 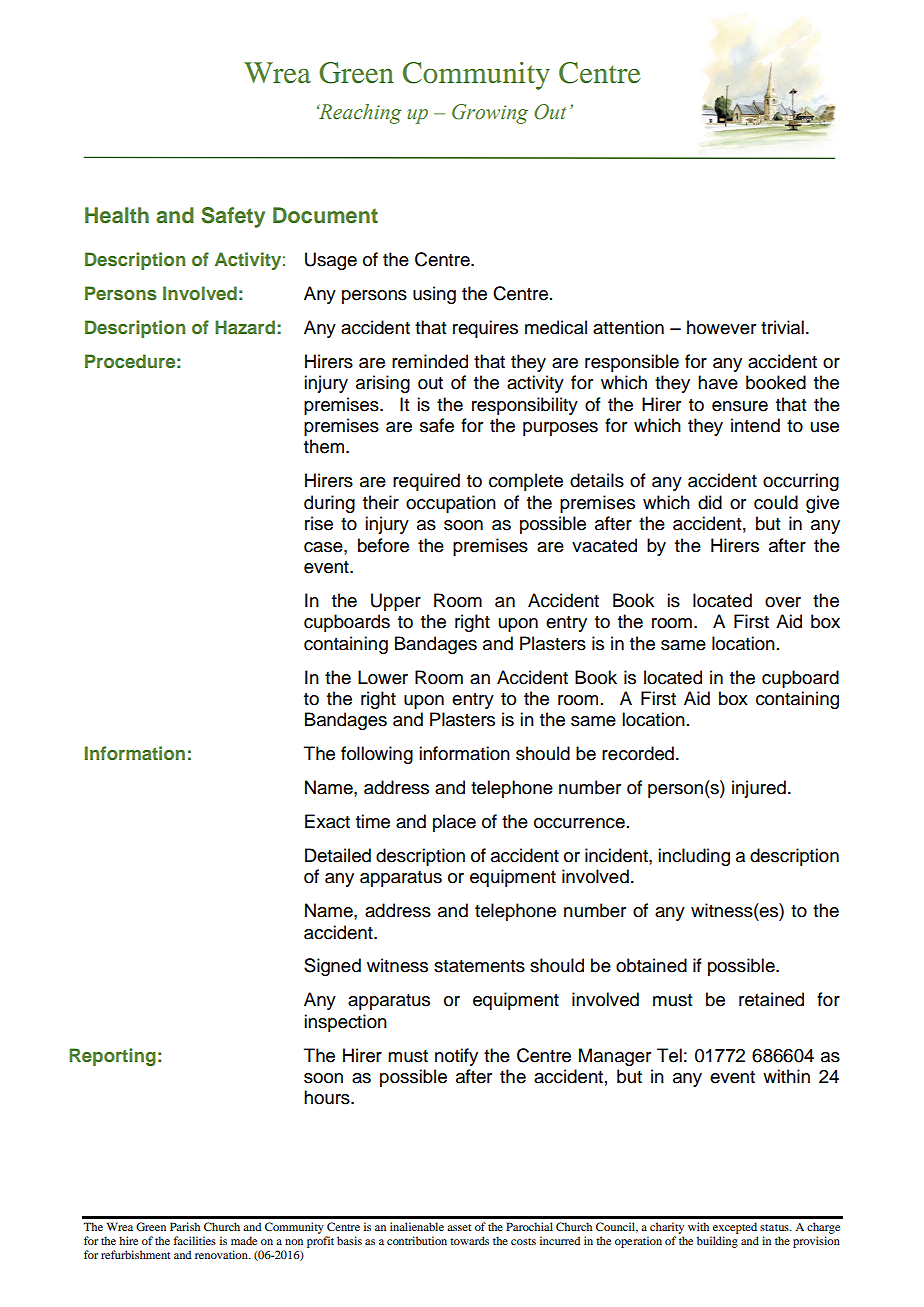 What do you see at coordinates (721, 327) in the document?
I see `however` at bounding box center [721, 327].
